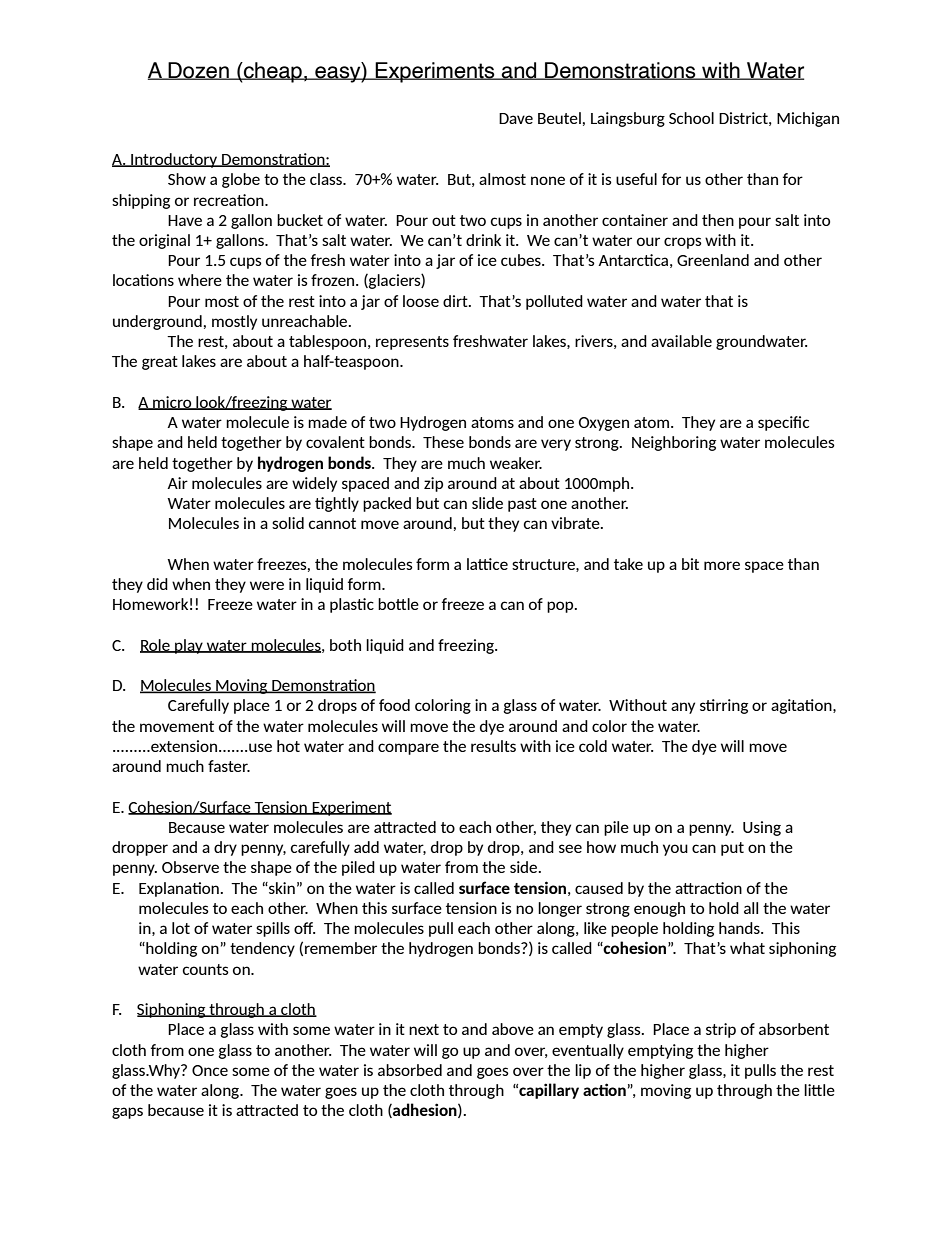  Describe the element at coordinates (198, 71) in the screenshot. I see `Dozen` at that location.
